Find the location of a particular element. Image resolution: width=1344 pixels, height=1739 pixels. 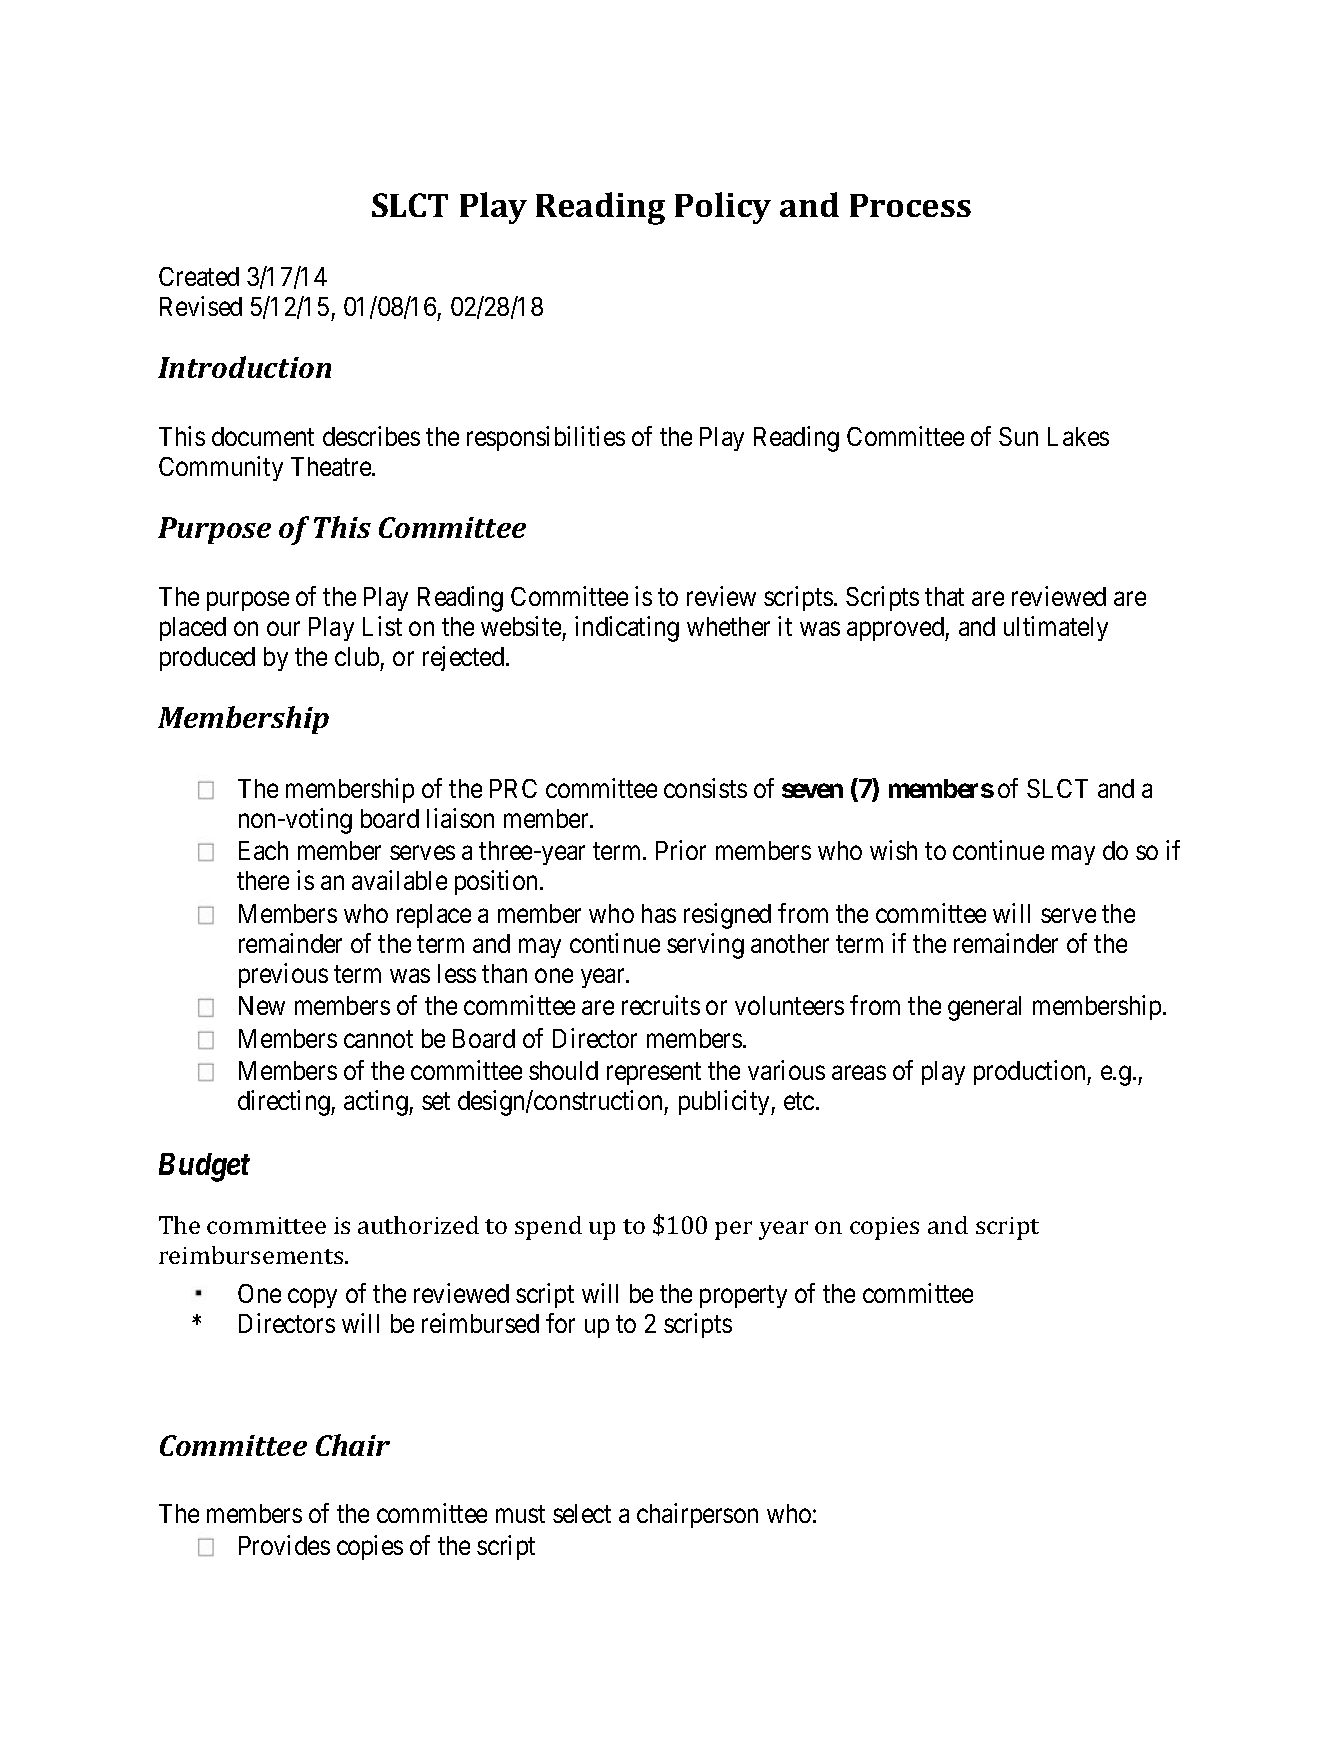

Policy is located at coordinates (723, 208).
